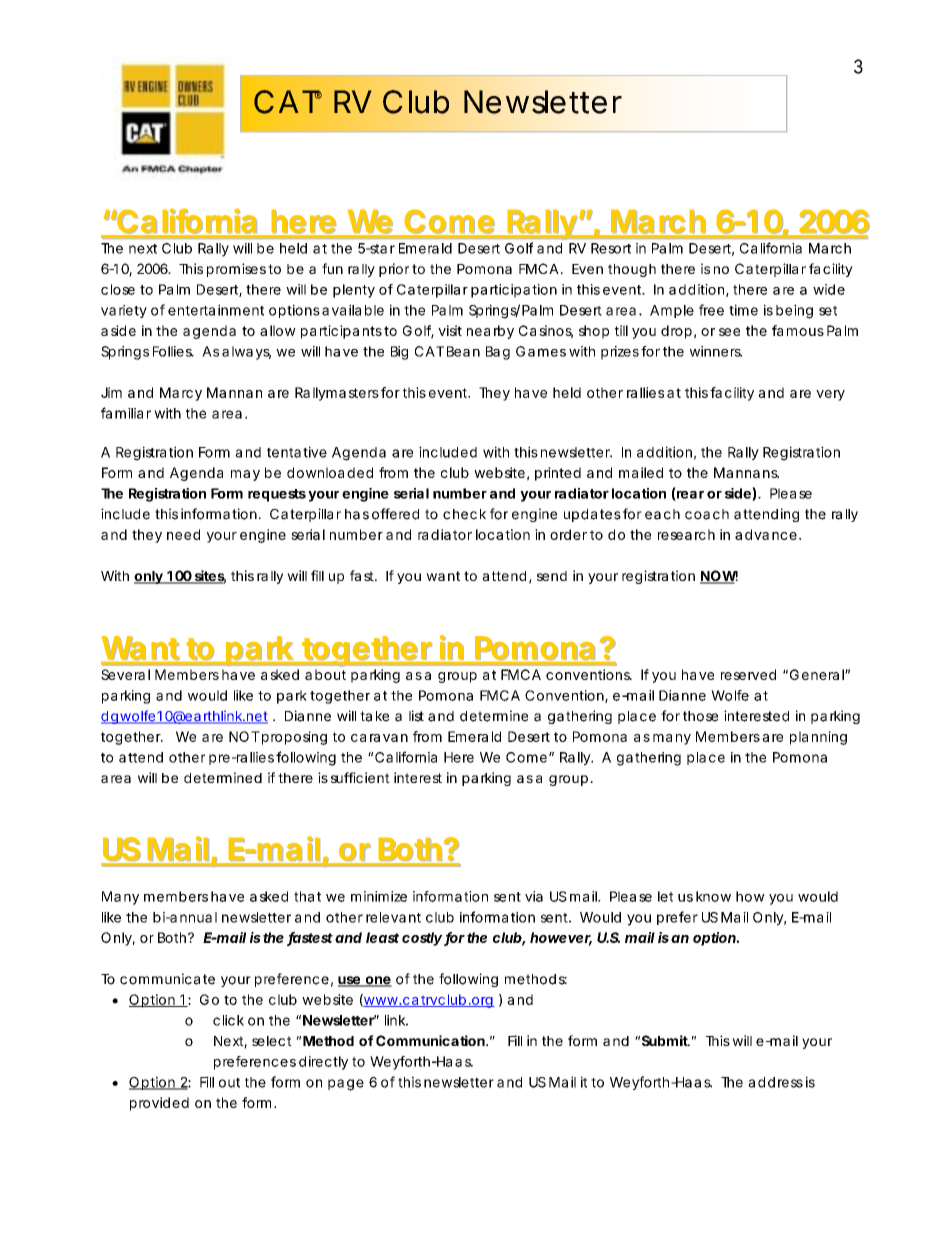 The image size is (952, 1233). I want to click on participation, so click(514, 291).
